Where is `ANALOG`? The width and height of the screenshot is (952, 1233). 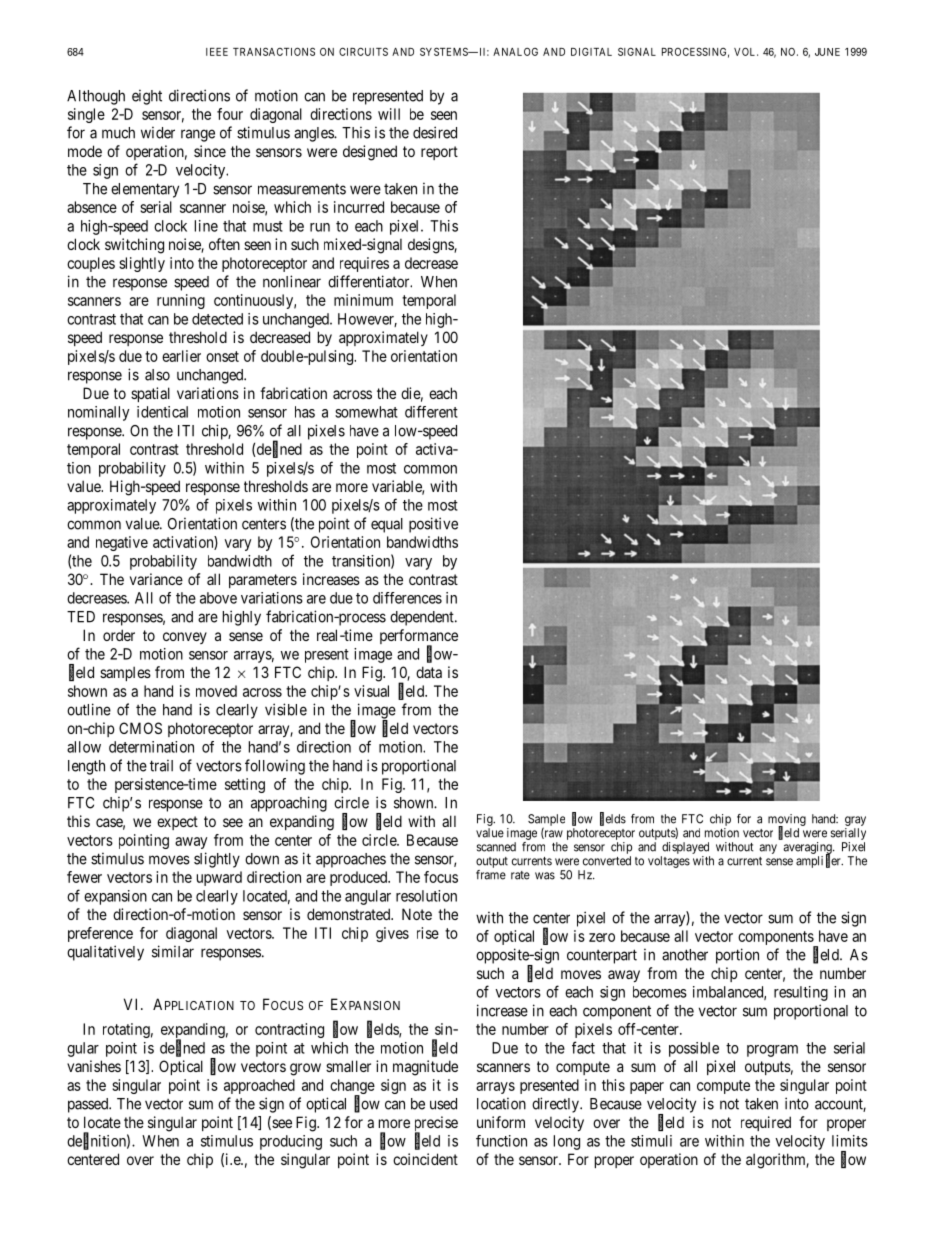
ANALOG is located at coordinates (515, 52).
